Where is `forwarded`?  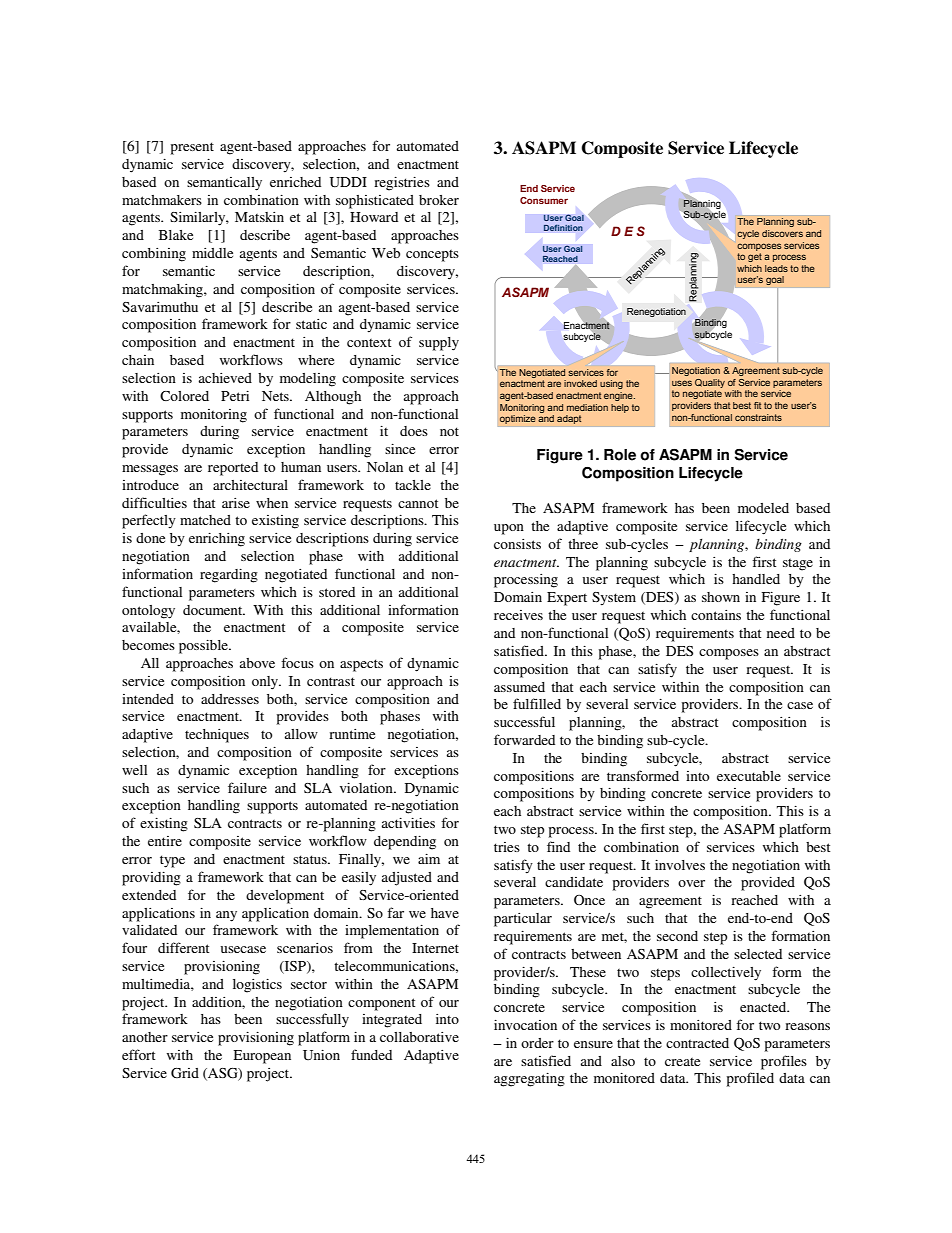
forwarded is located at coordinates (524, 739).
